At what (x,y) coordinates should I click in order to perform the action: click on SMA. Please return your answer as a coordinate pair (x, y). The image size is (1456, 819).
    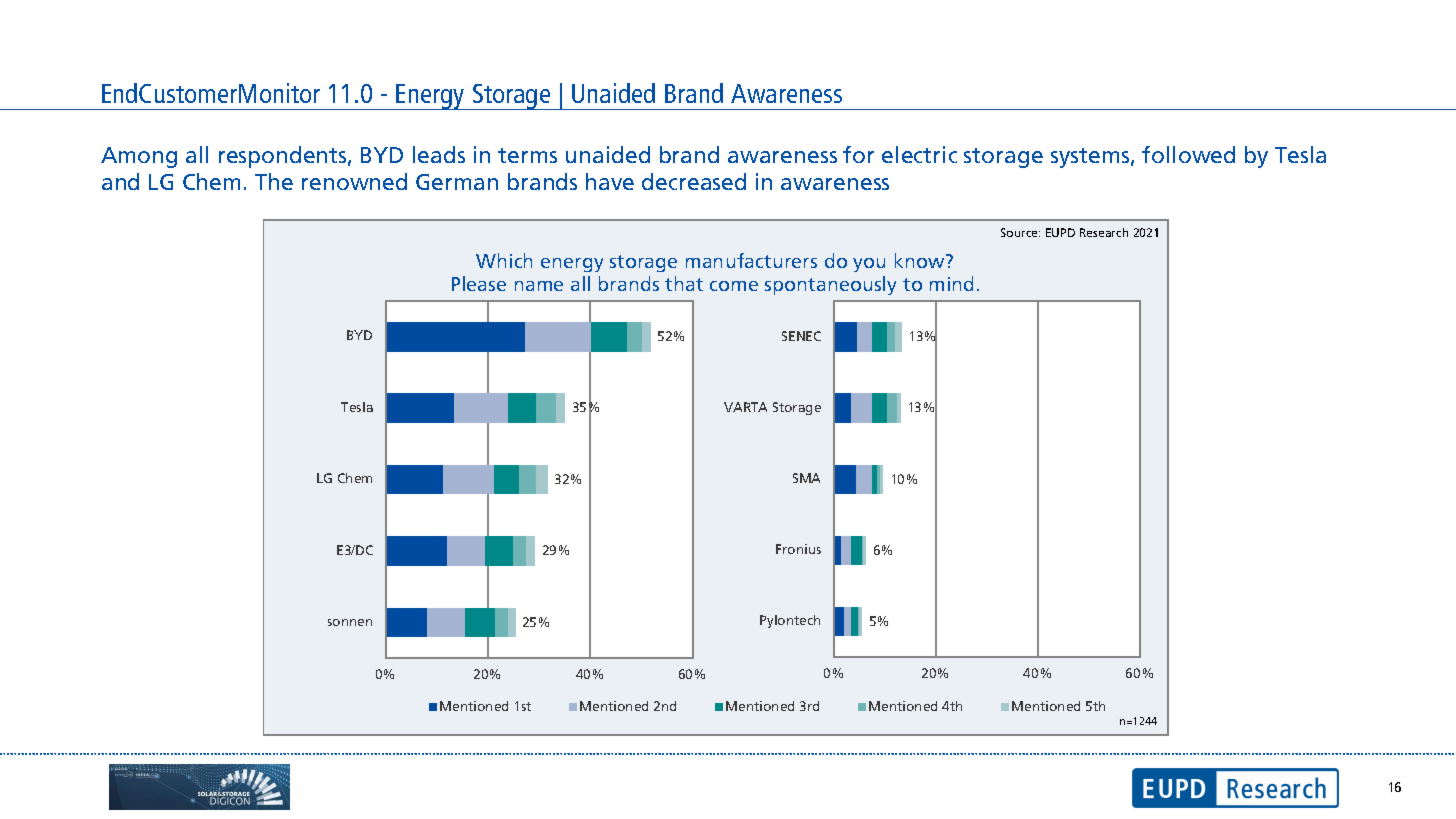
    Looking at the image, I should click on (806, 478).
